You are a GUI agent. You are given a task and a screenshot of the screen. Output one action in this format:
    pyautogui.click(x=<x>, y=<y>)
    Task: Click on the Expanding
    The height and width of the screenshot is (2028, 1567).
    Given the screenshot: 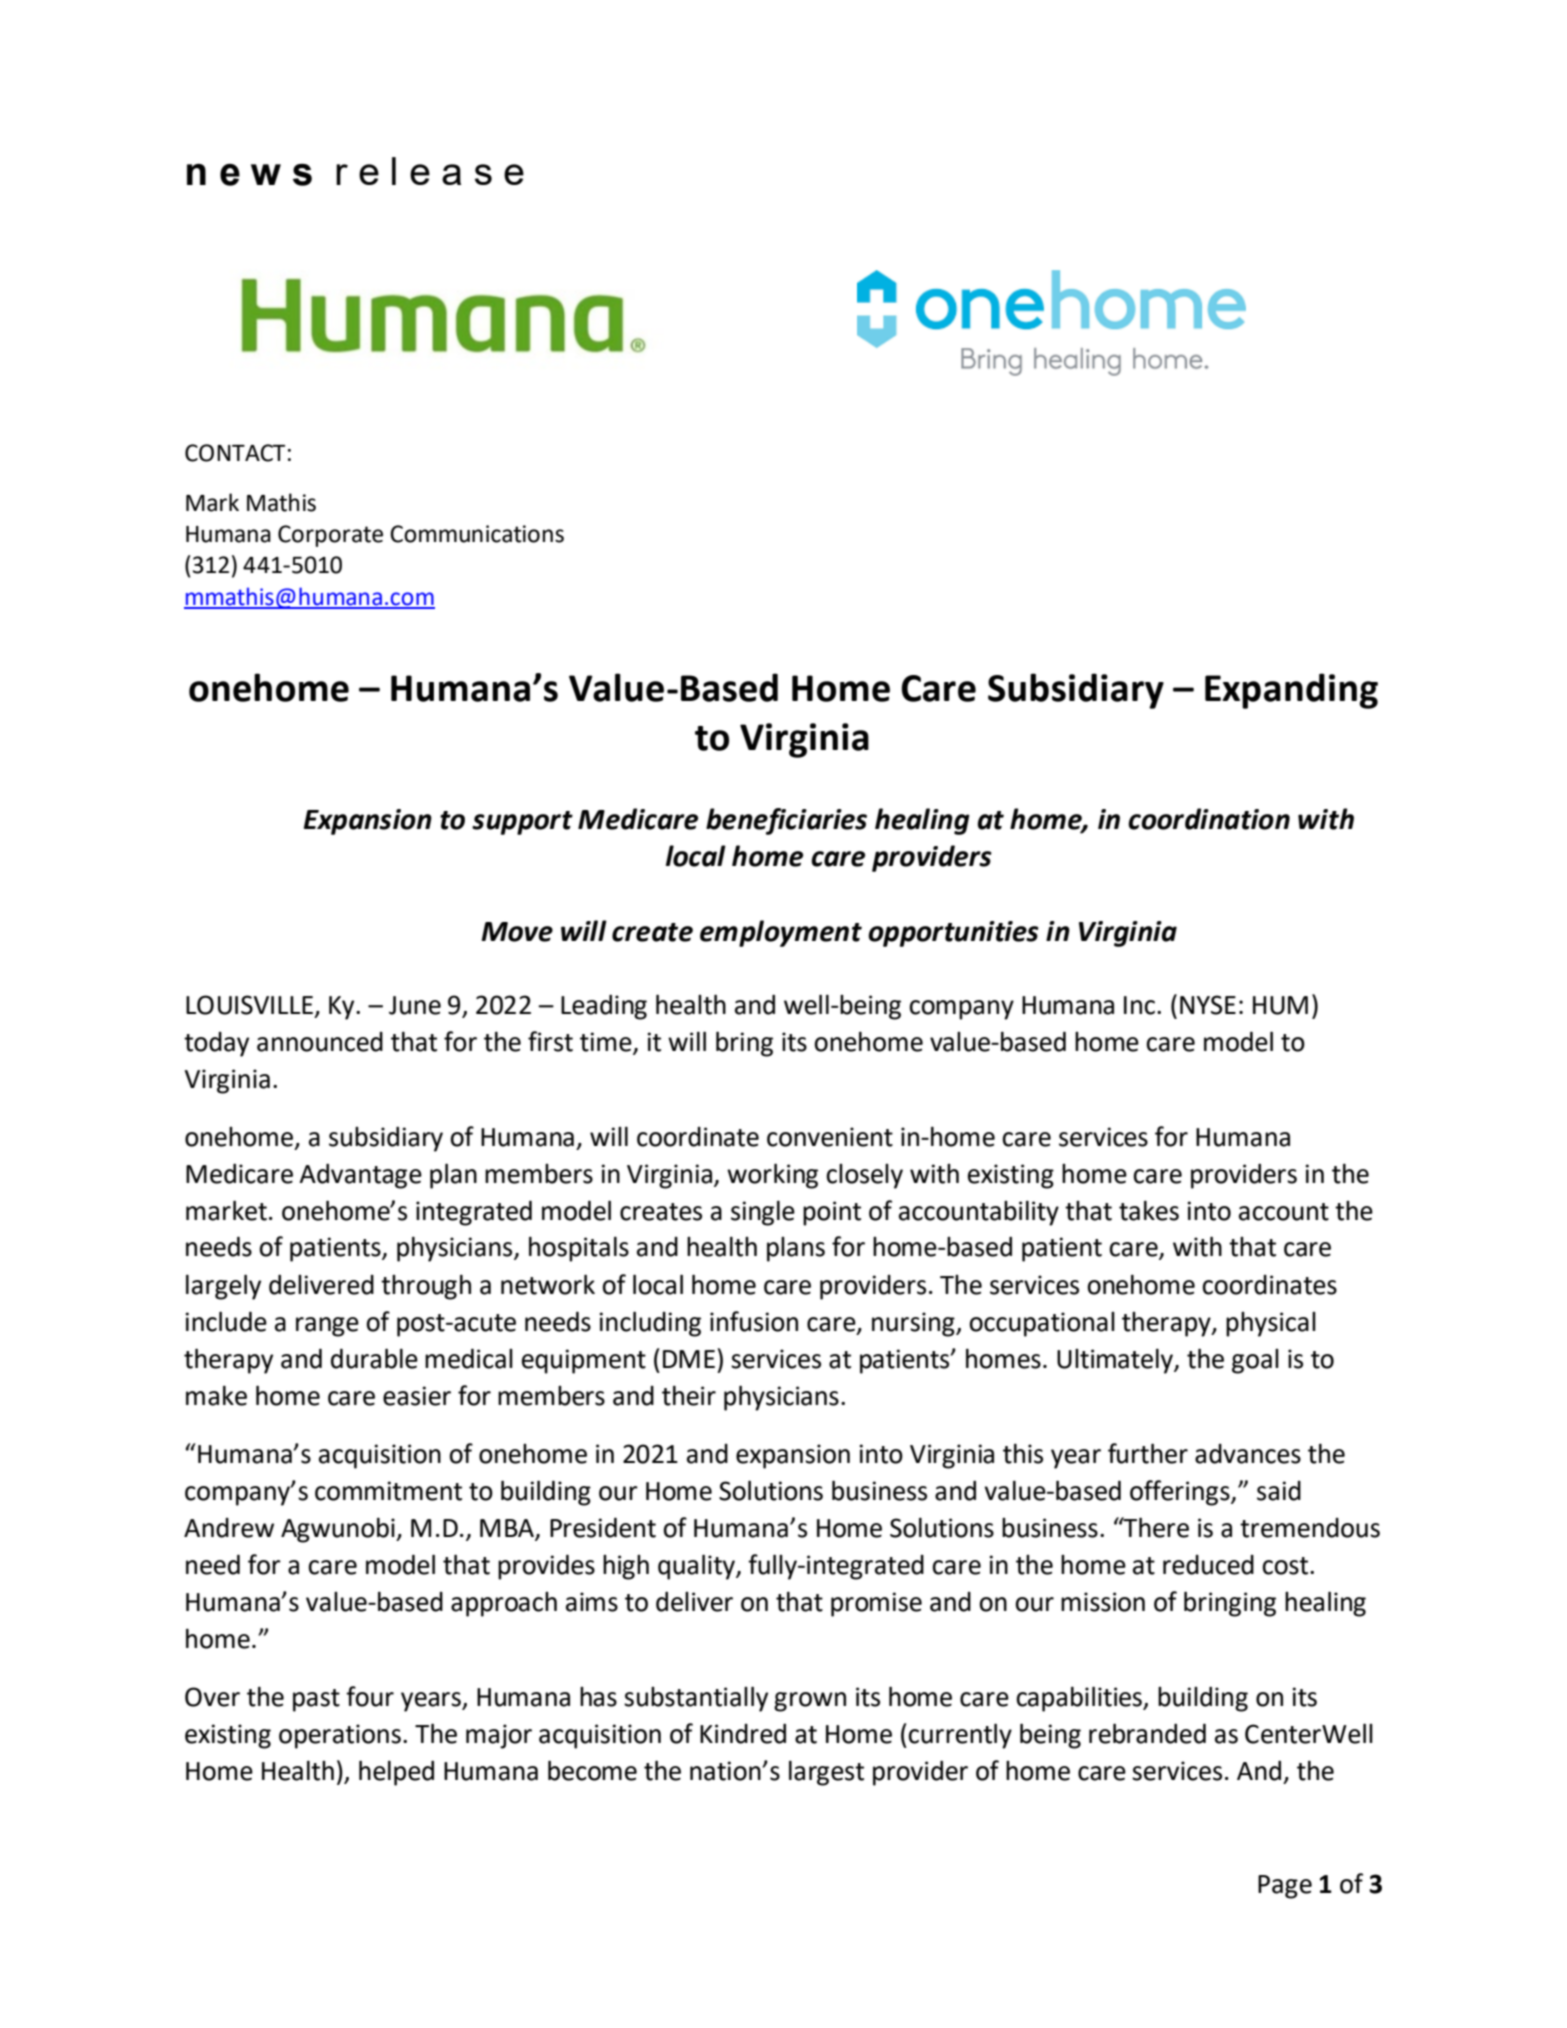 What is the action you would take?
    pyautogui.click(x=1291, y=691)
